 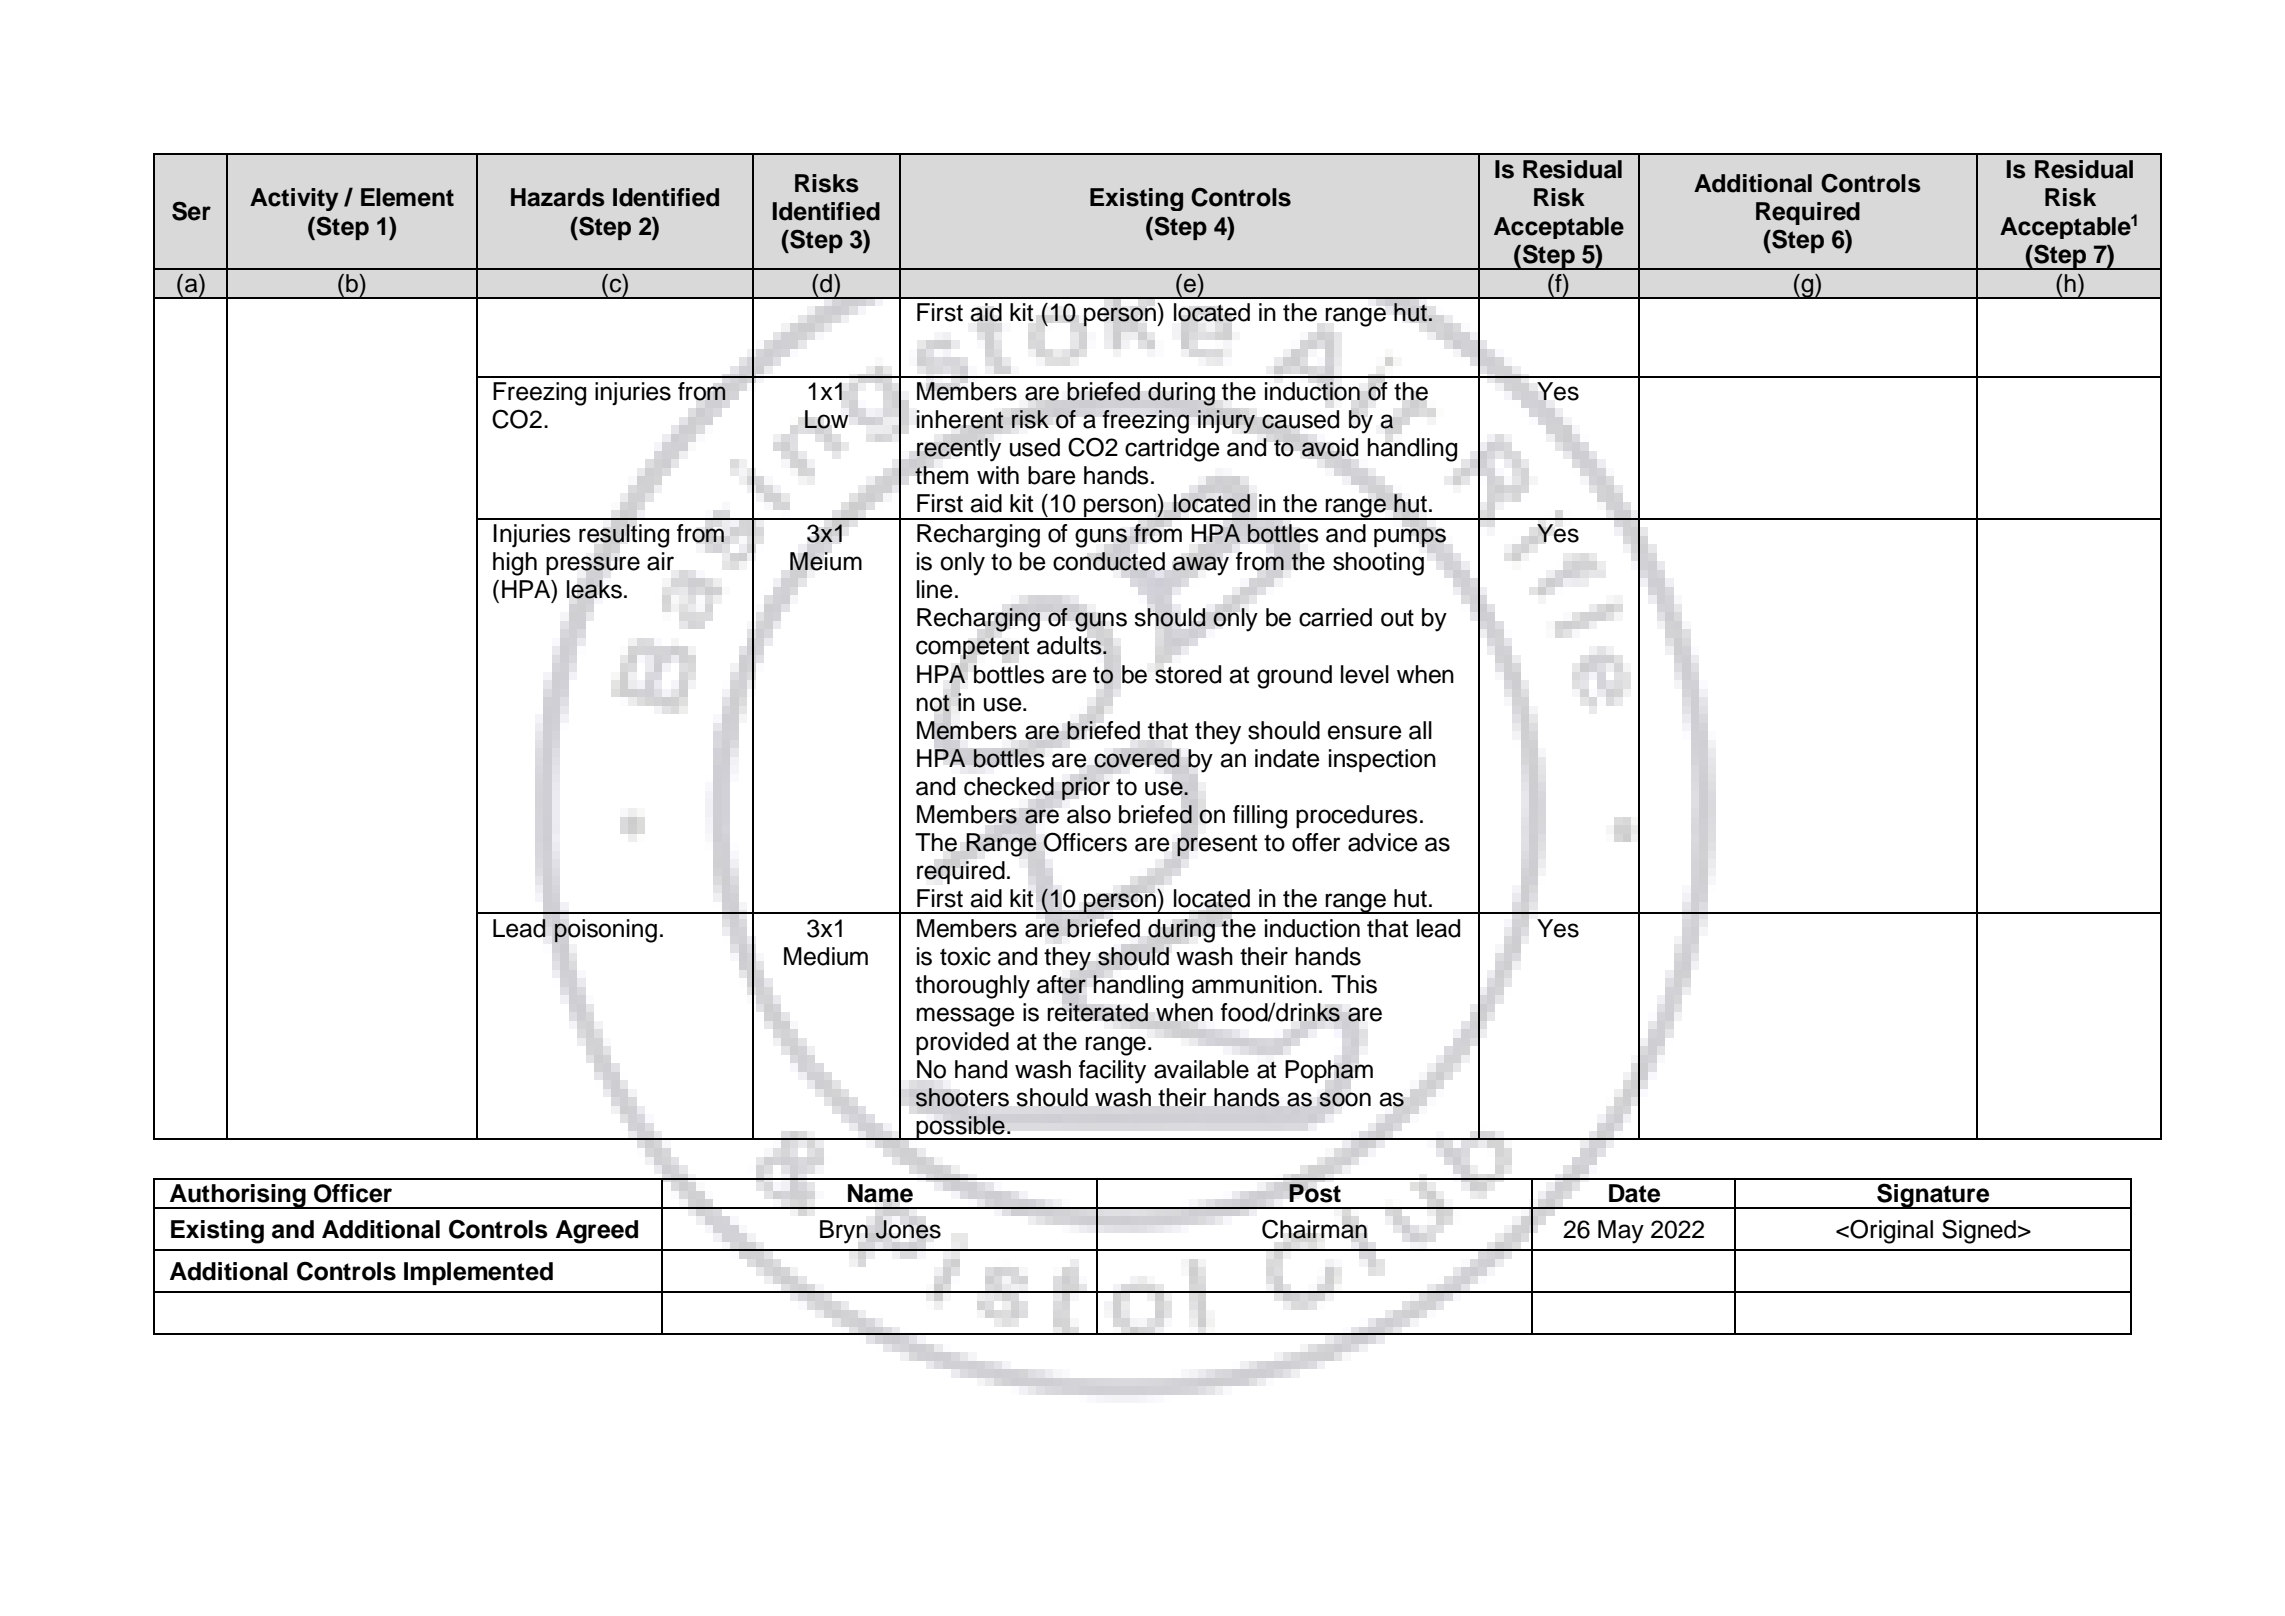 I want to click on Implemented, so click(x=478, y=1273).
